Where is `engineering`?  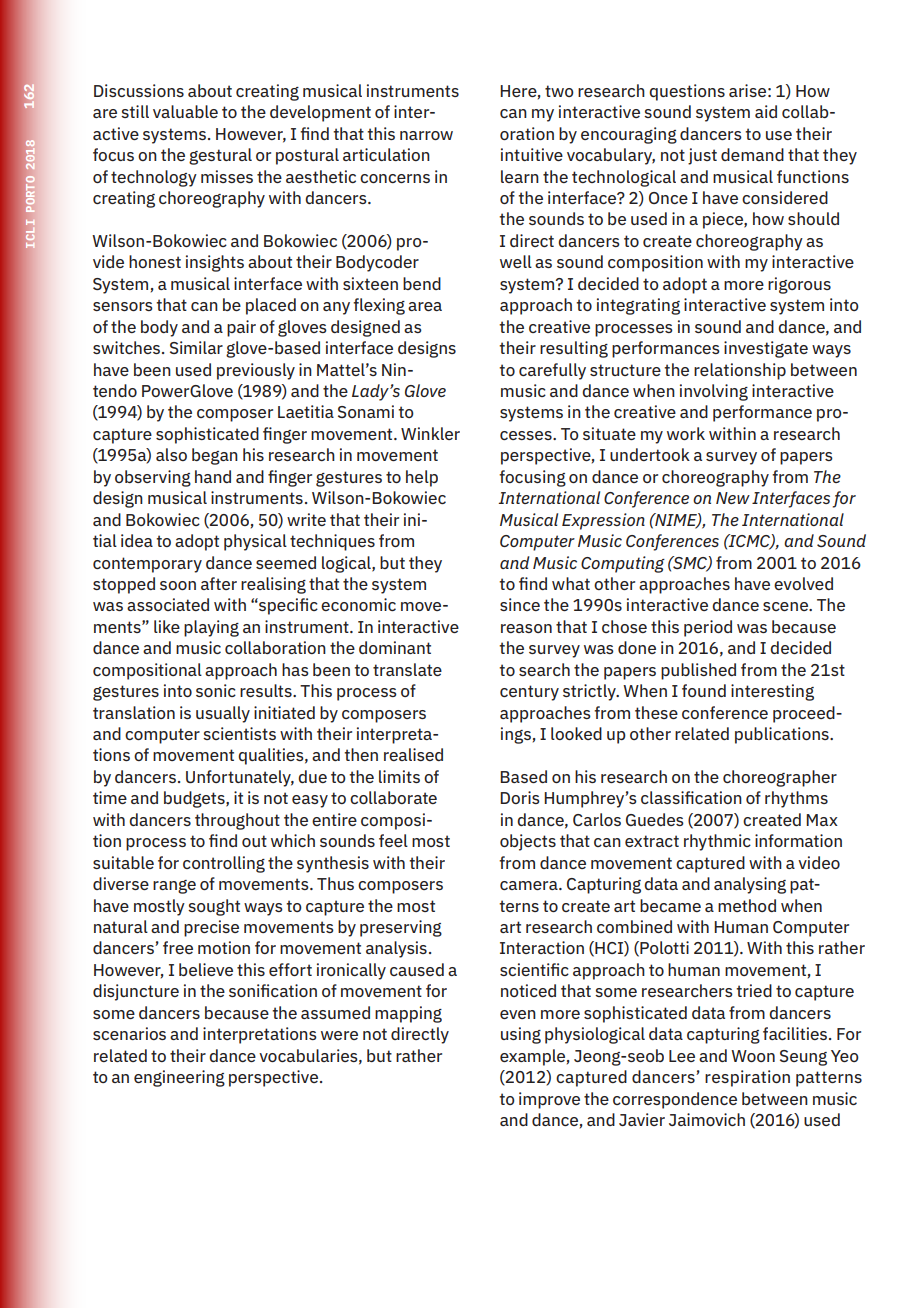
engineering is located at coordinates (179, 1078).
